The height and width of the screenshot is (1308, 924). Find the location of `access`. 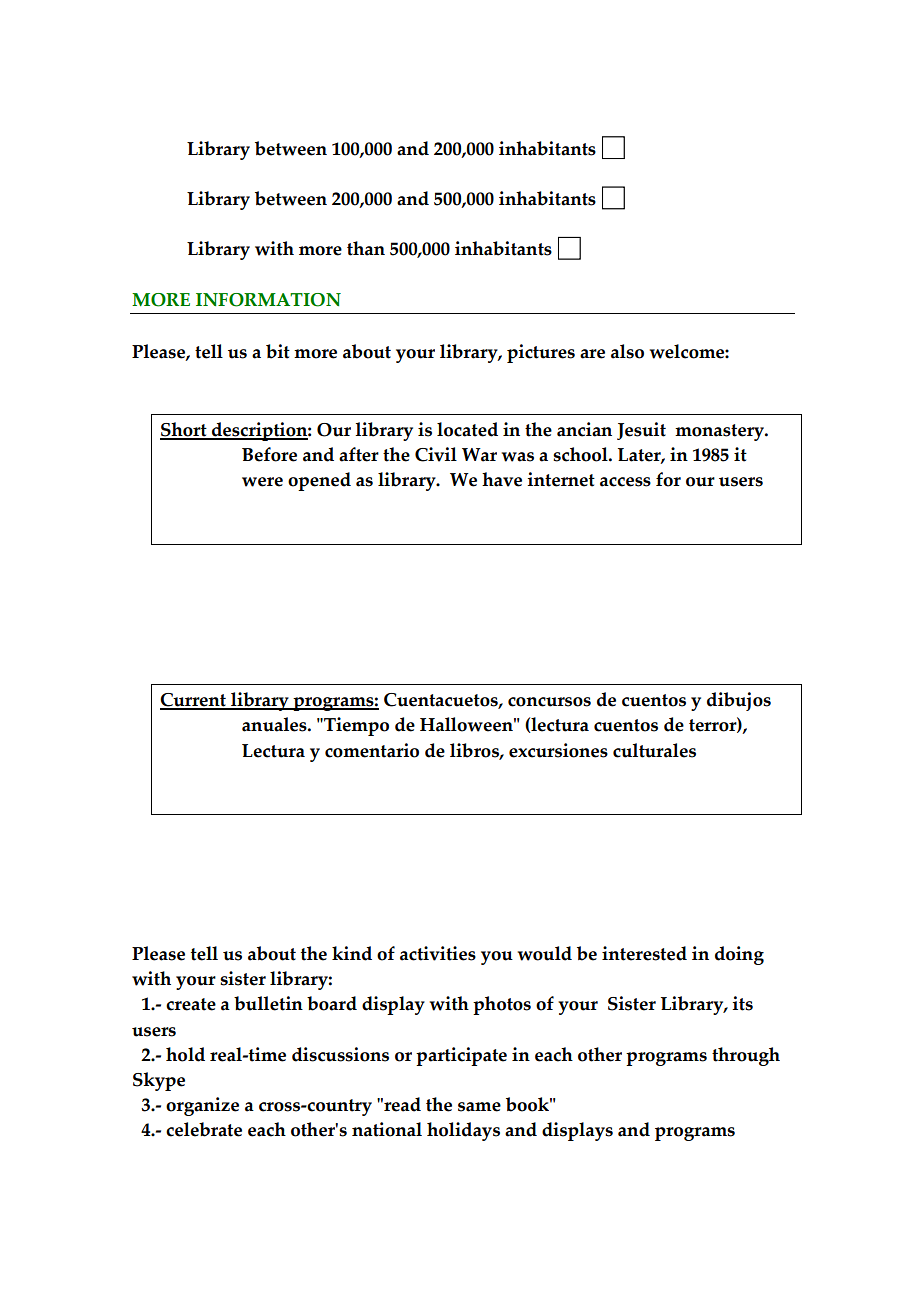

access is located at coordinates (625, 482).
